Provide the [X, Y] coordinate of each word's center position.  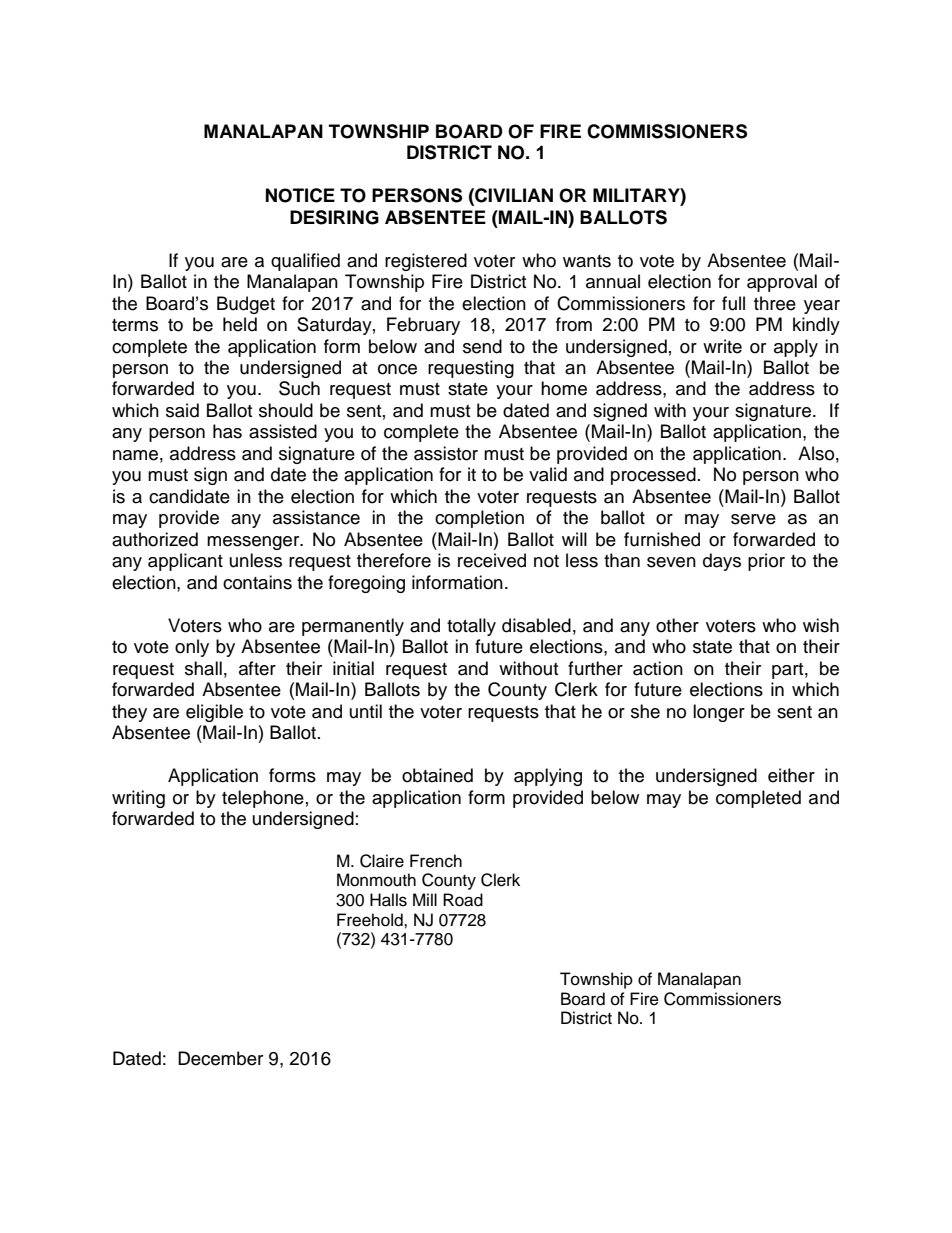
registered [426, 262]
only [192, 648]
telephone [263, 799]
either [791, 775]
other [677, 625]
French [436, 861]
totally [471, 627]
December [220, 1058]
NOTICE [300, 195]
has [227, 431]
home [564, 388]
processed [653, 476]
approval [782, 283]
